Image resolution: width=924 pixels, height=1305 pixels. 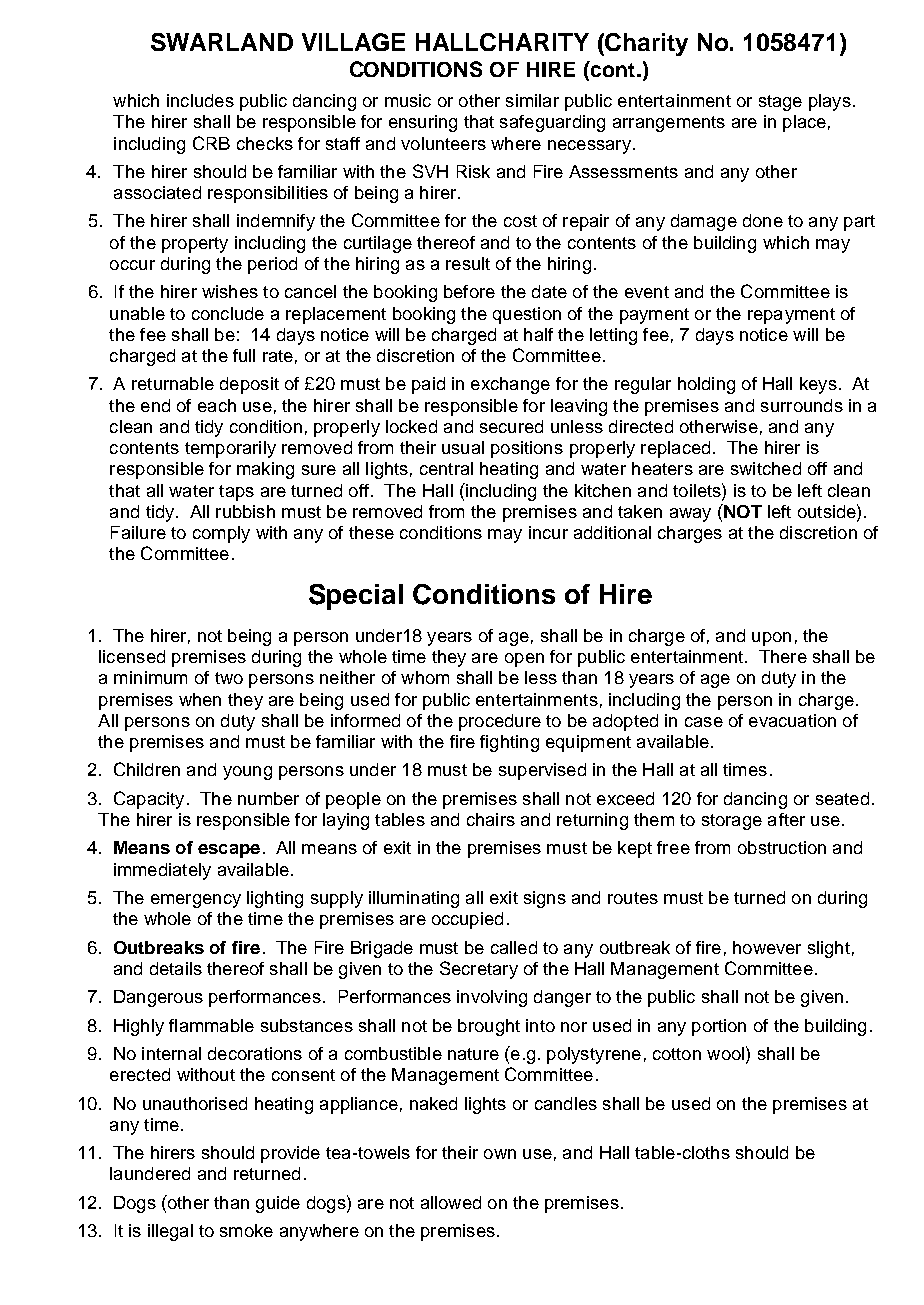 I want to click on chairs, so click(x=491, y=819).
